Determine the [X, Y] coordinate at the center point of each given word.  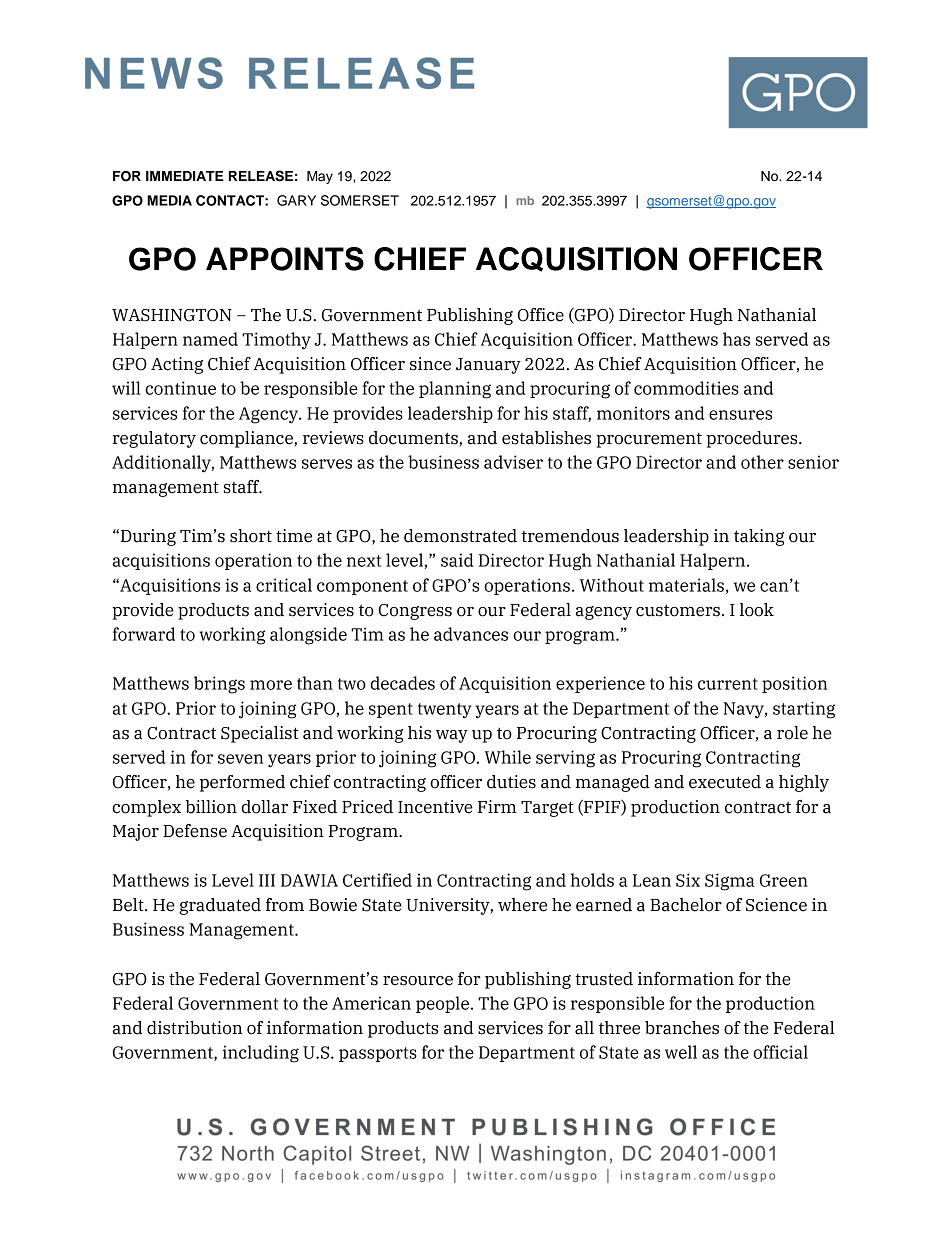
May [320, 177]
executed [725, 782]
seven [241, 759]
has [736, 339]
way [452, 736]
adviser [513, 462]
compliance [247, 439]
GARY [296, 200]
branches [682, 1028]
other [762, 462]
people [442, 1004]
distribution [194, 1028]
